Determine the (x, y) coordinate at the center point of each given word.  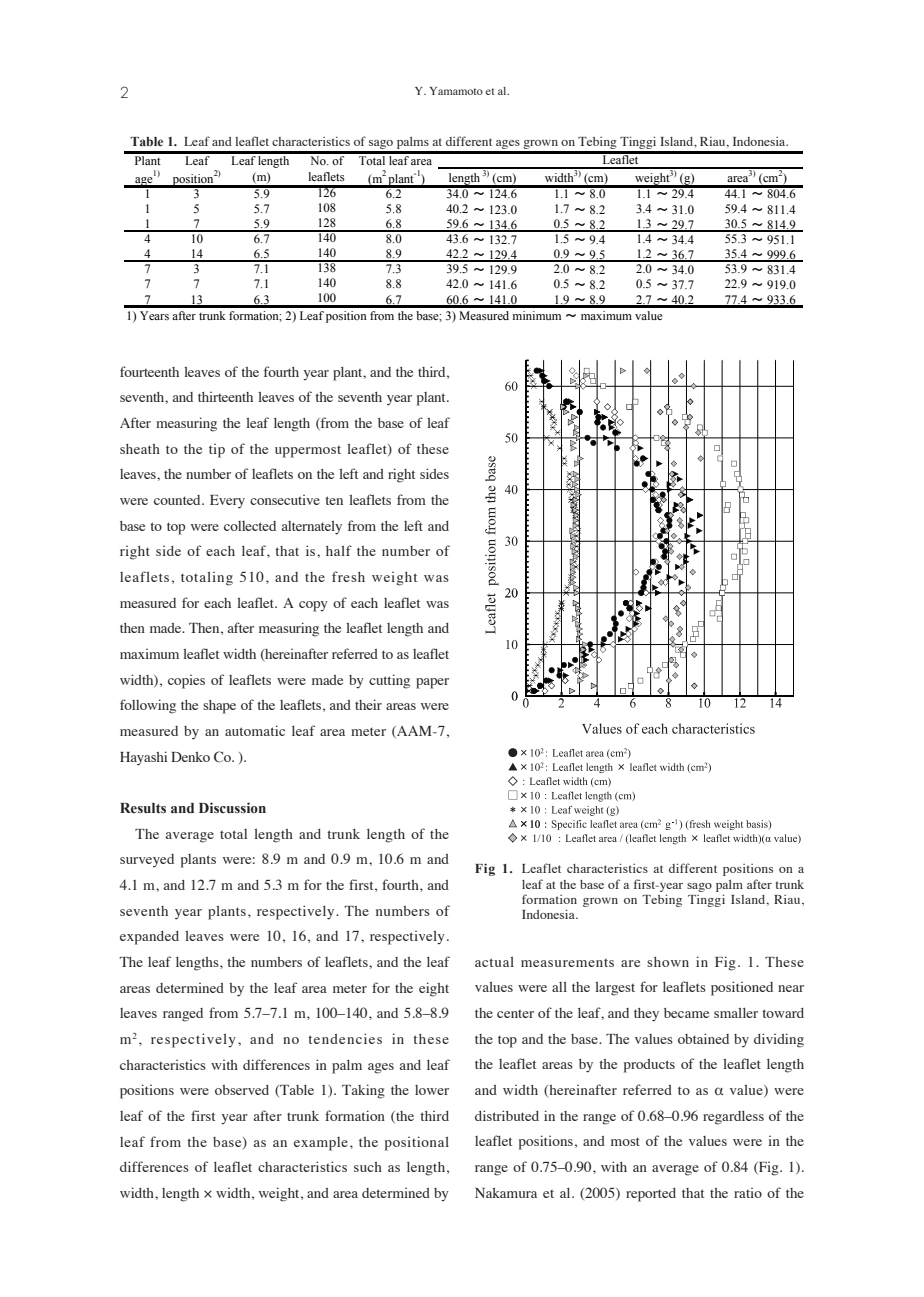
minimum (537, 315)
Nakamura (506, 1193)
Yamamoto (456, 91)
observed (242, 1090)
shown (668, 962)
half (339, 550)
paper (432, 683)
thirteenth (225, 397)
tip (217, 451)
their (368, 704)
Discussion (232, 807)
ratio (748, 1193)
